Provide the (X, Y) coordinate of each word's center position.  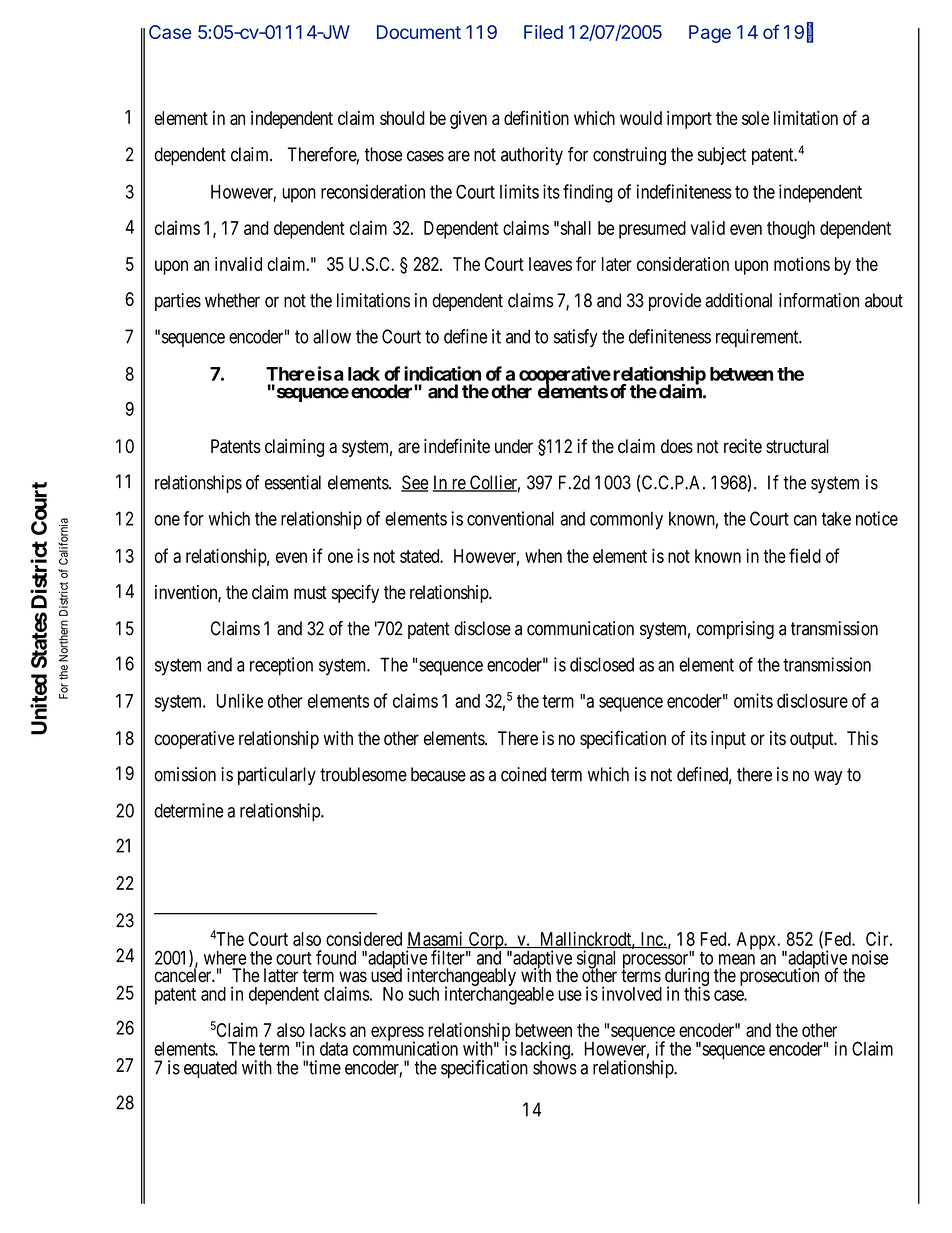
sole (755, 118)
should (402, 118)
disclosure (812, 700)
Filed (543, 32)
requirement (758, 338)
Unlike (240, 700)
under (514, 446)
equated (210, 1069)
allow (332, 336)
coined (523, 774)
